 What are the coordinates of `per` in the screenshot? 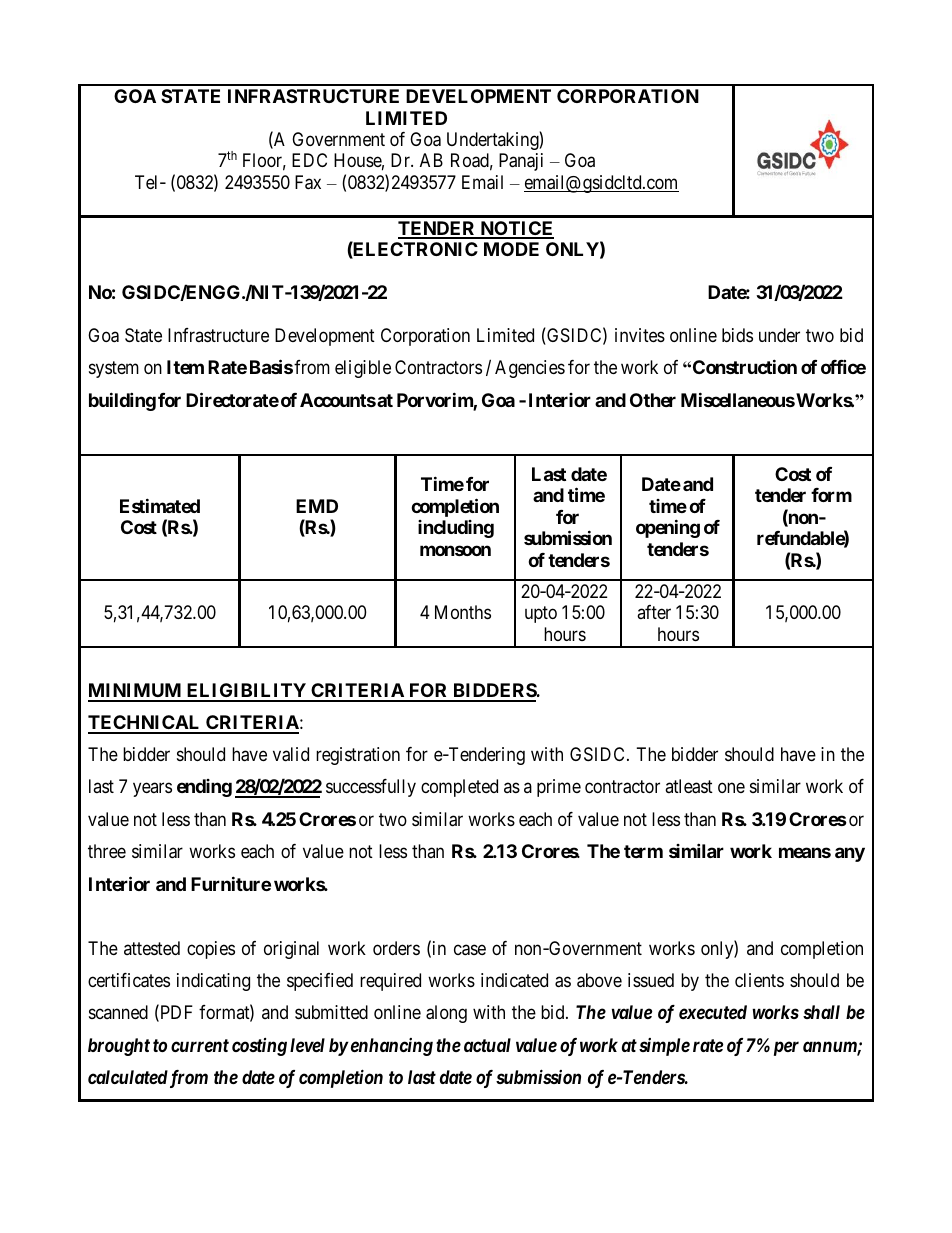 It's located at (786, 1048).
